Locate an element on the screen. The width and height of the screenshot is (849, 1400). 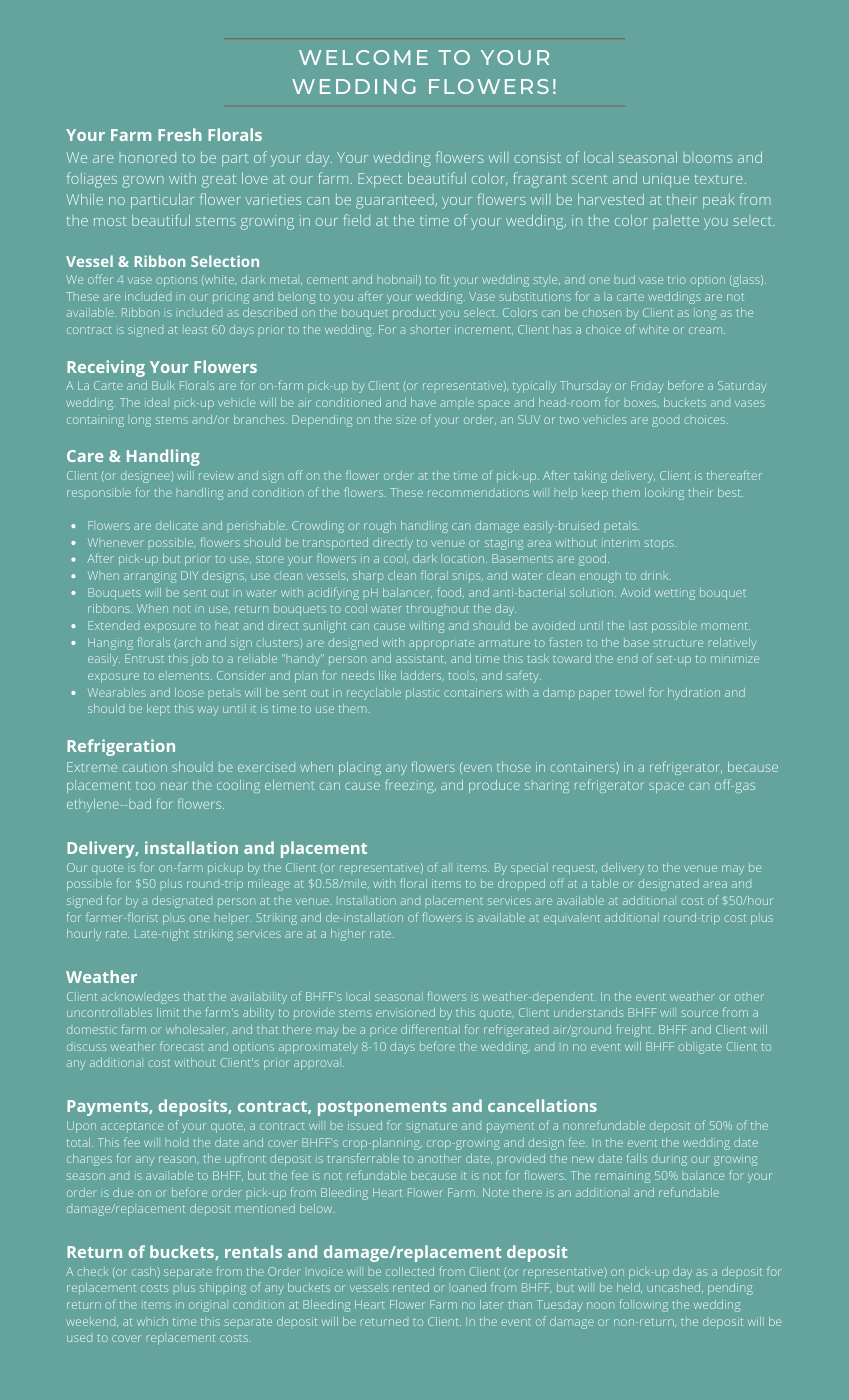
recommendations is located at coordinates (478, 492).
